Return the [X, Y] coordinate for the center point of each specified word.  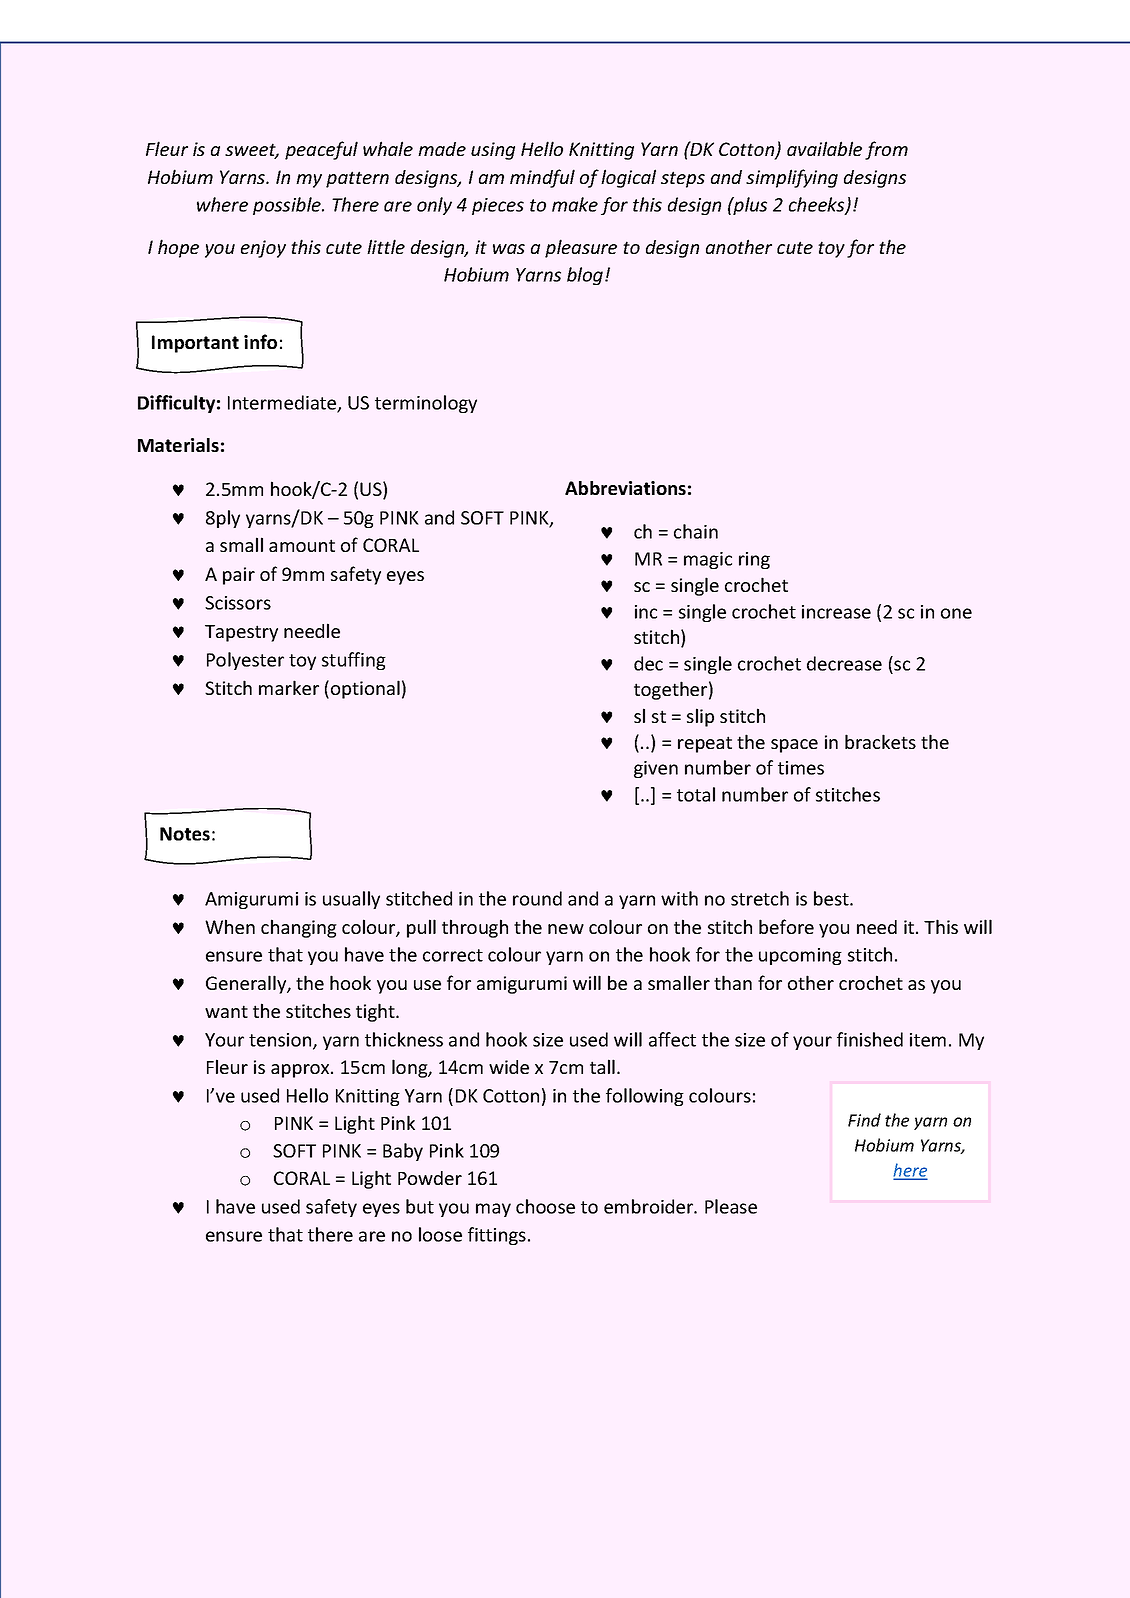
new [566, 929]
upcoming [800, 956]
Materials [178, 445]
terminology [426, 404]
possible [288, 206]
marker [289, 687]
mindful [542, 178]
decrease [844, 663]
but [420, 1206]
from [886, 150]
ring [754, 560]
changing [299, 928]
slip [700, 717]
